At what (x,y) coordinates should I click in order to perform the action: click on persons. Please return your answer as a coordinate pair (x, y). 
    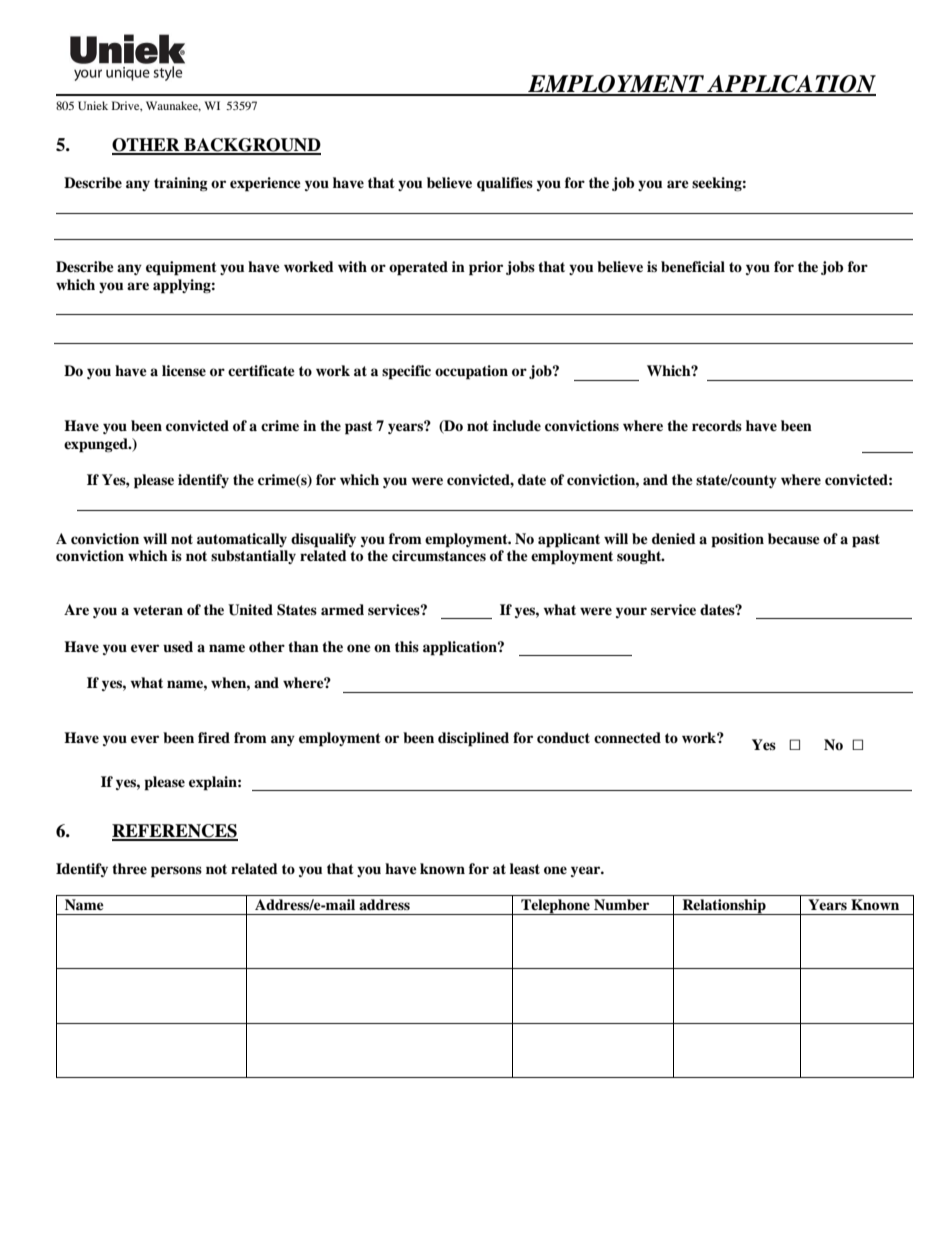
    Looking at the image, I should click on (176, 872).
